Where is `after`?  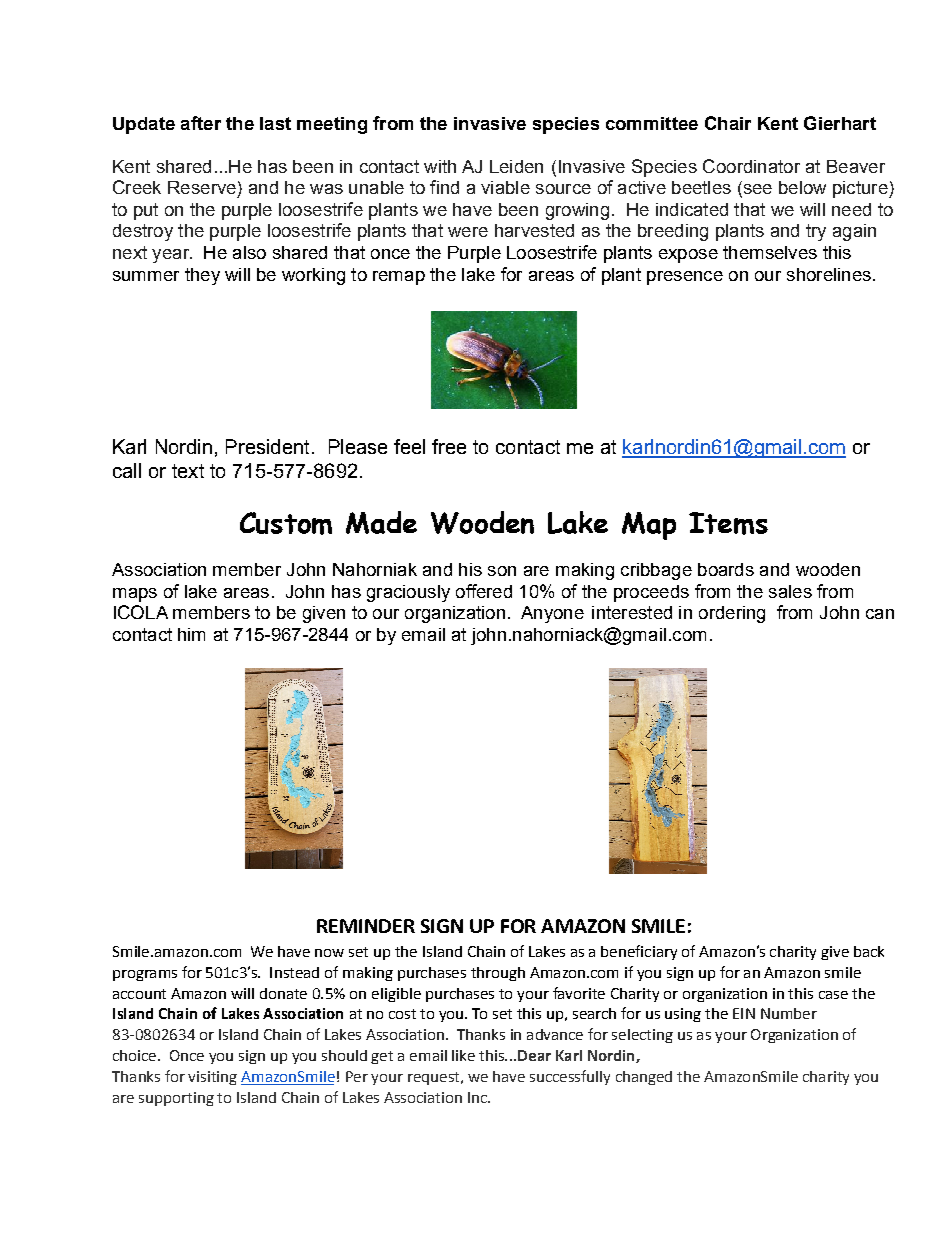 after is located at coordinates (201, 123).
